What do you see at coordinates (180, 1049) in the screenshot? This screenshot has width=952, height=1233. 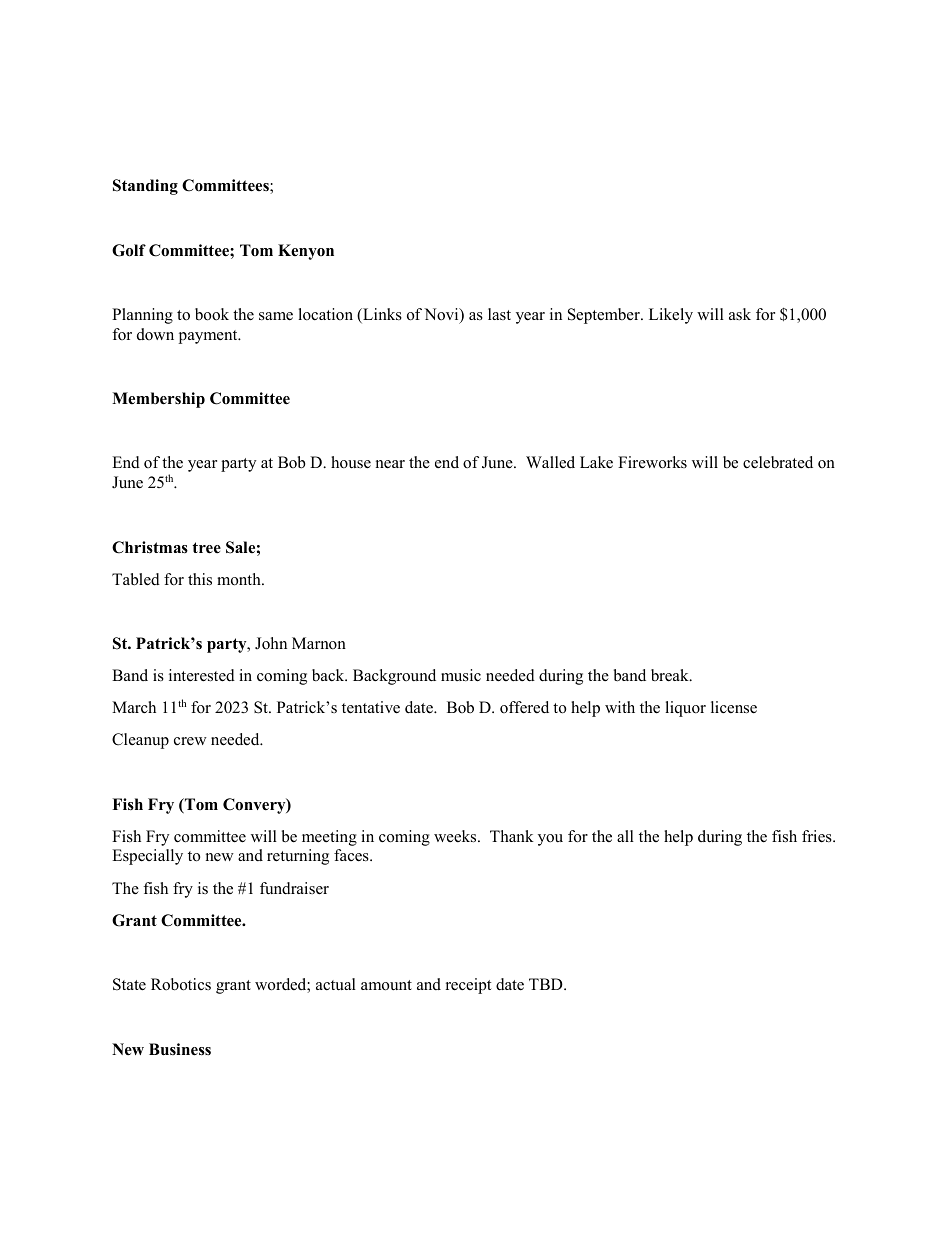 I see `Business` at bounding box center [180, 1049].
